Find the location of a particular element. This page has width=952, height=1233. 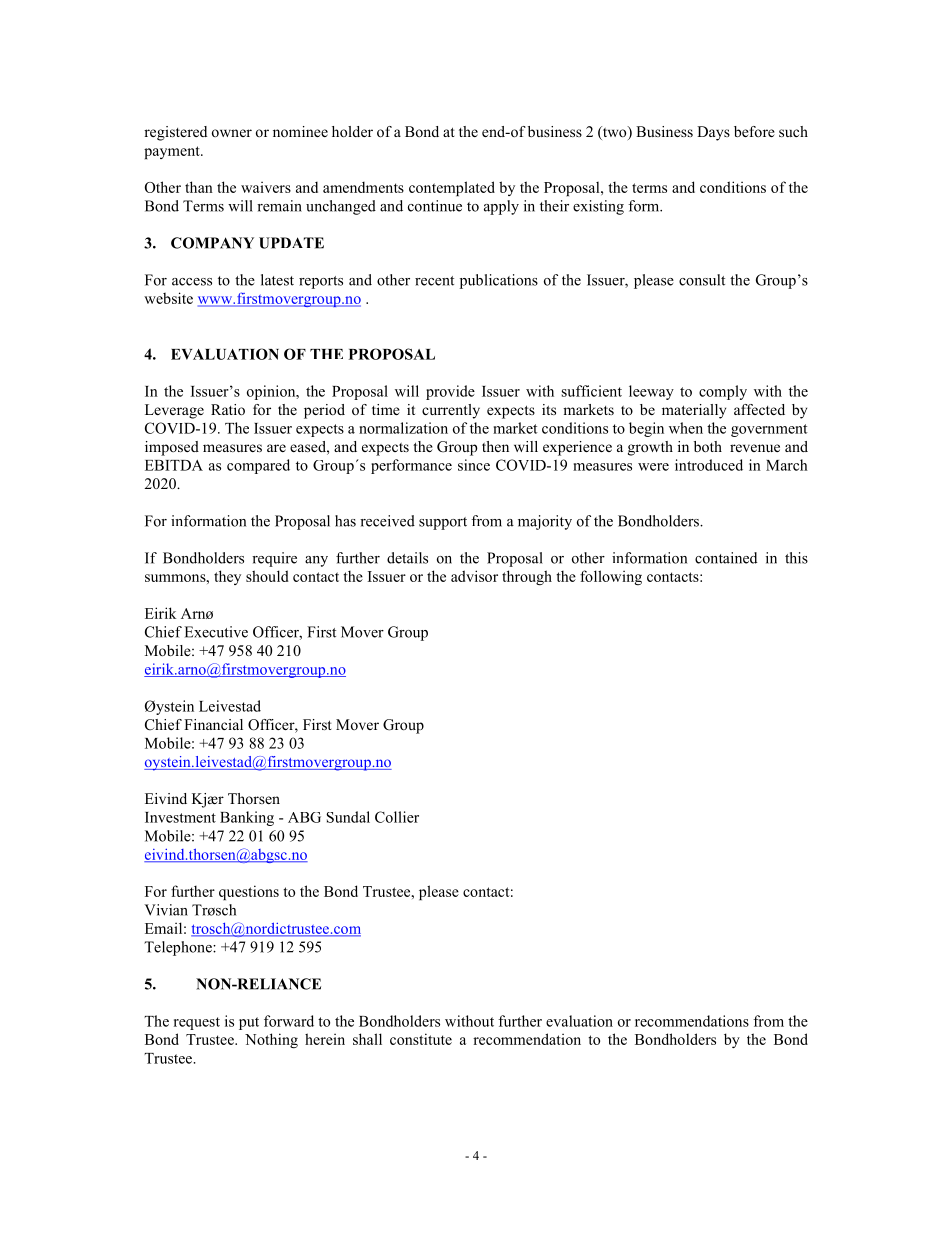

put is located at coordinates (249, 1023).
